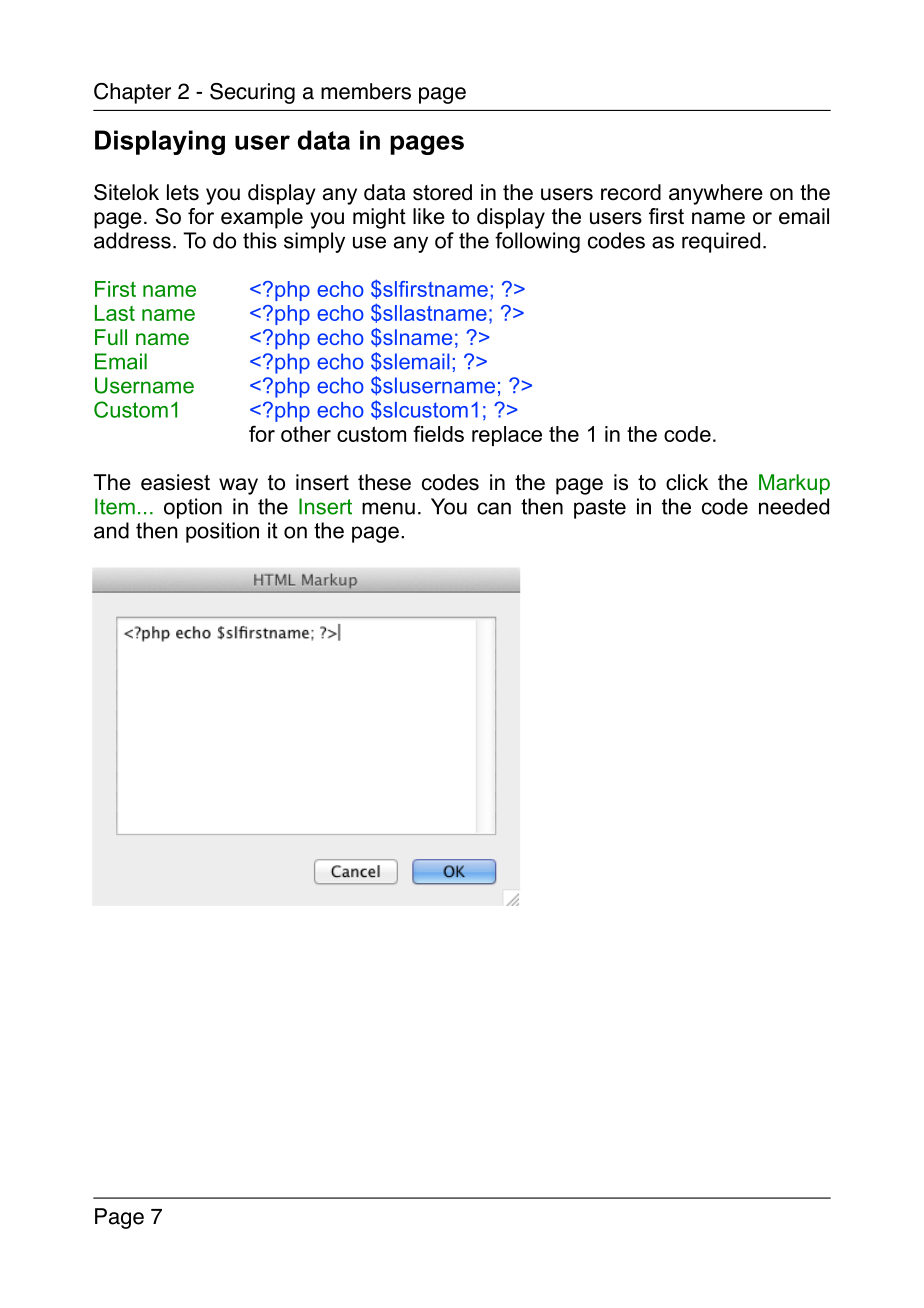 The height and width of the page is (1308, 924). Describe the element at coordinates (193, 508) in the page. I see `option` at that location.
